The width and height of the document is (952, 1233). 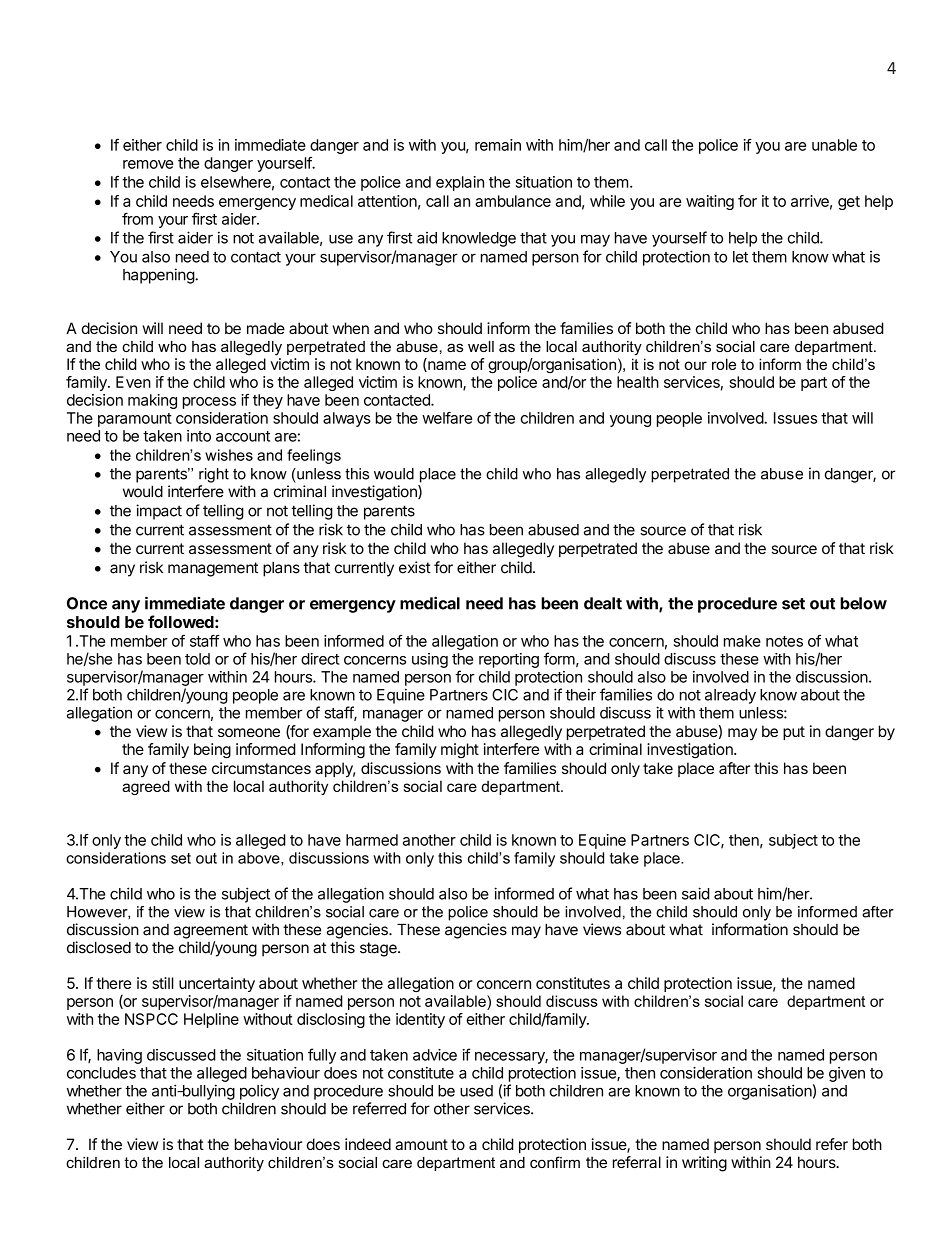 I want to click on waiting, so click(x=710, y=202).
